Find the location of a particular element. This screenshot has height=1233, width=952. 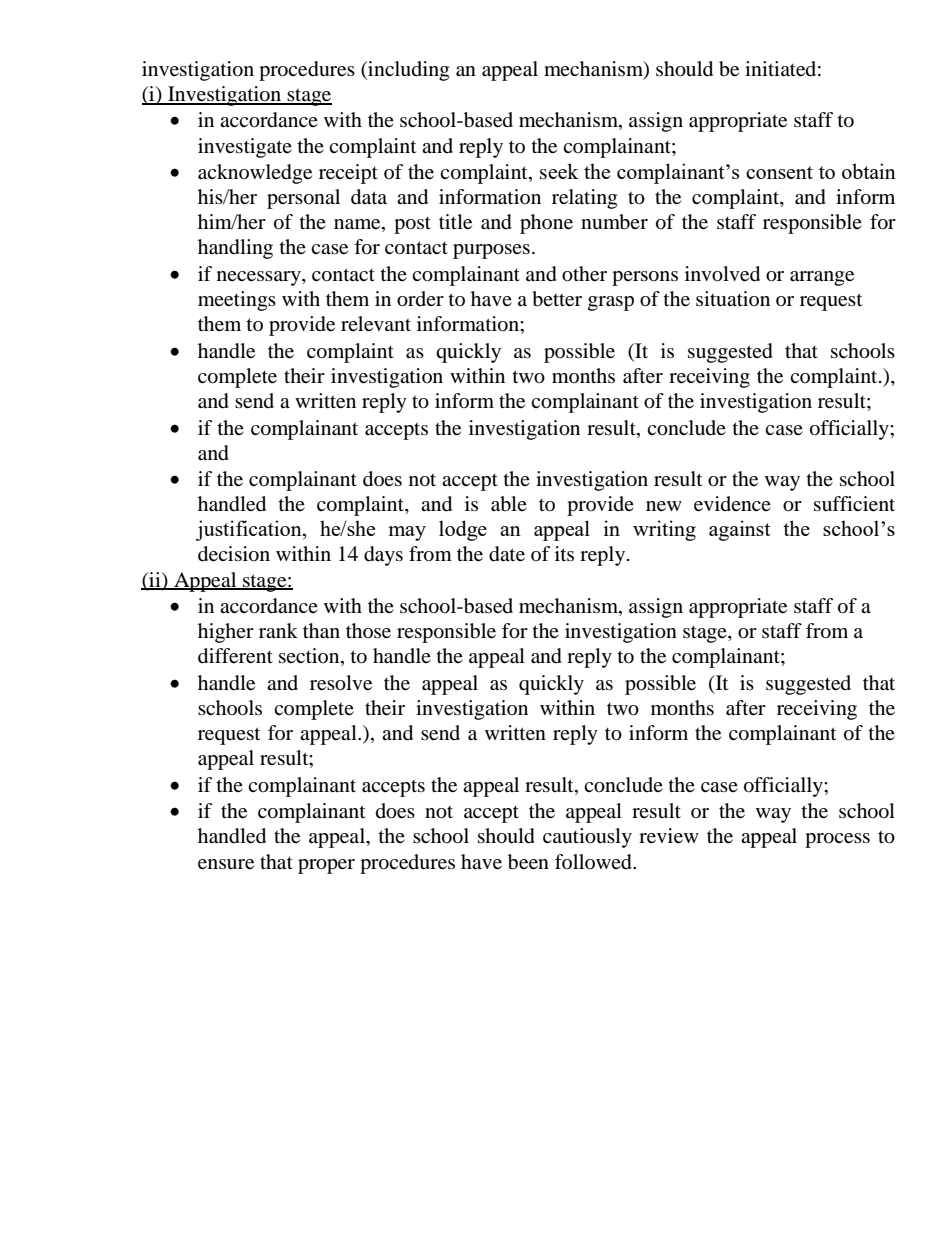

process is located at coordinates (837, 840).
